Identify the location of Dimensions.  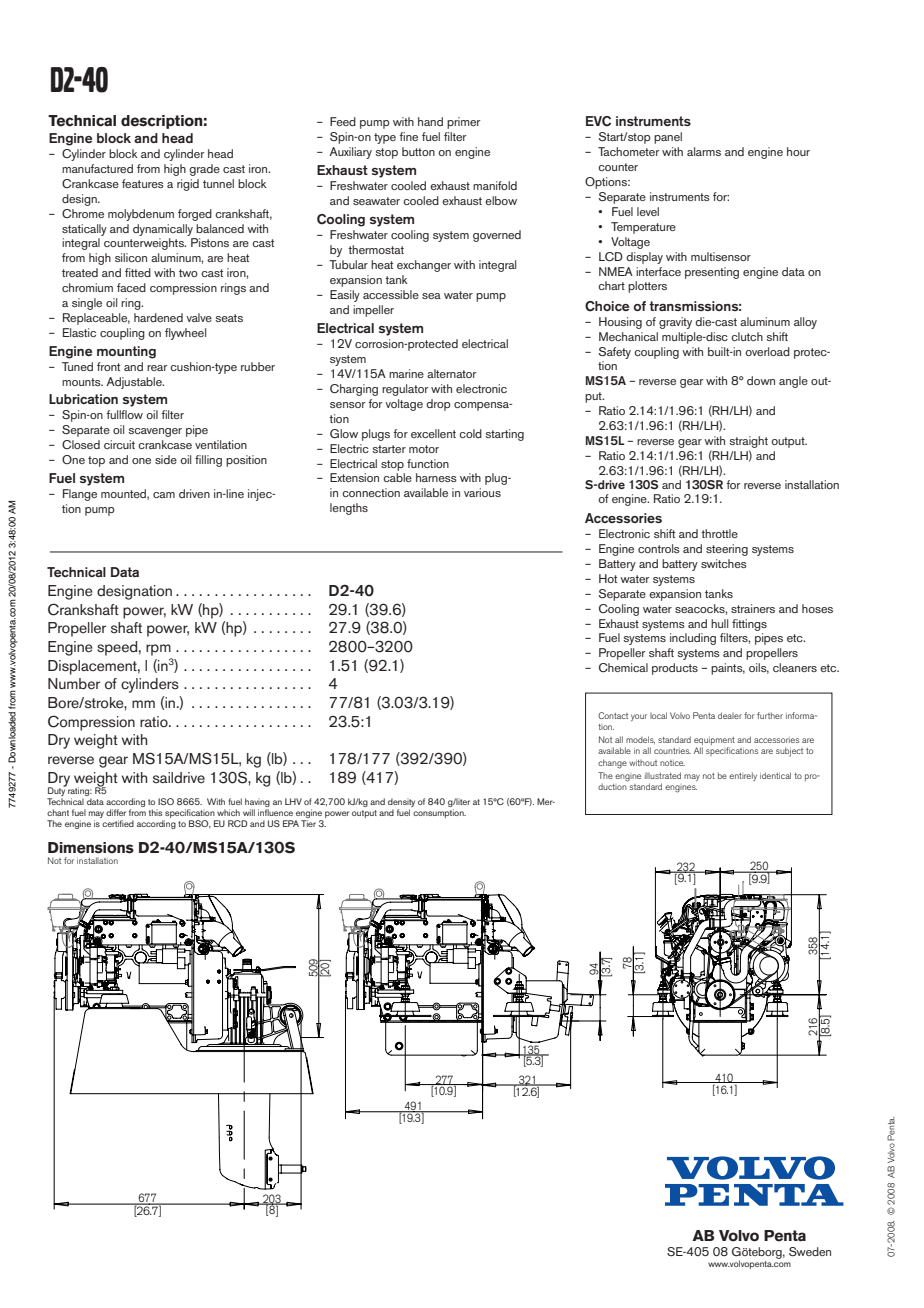
(91, 848).
